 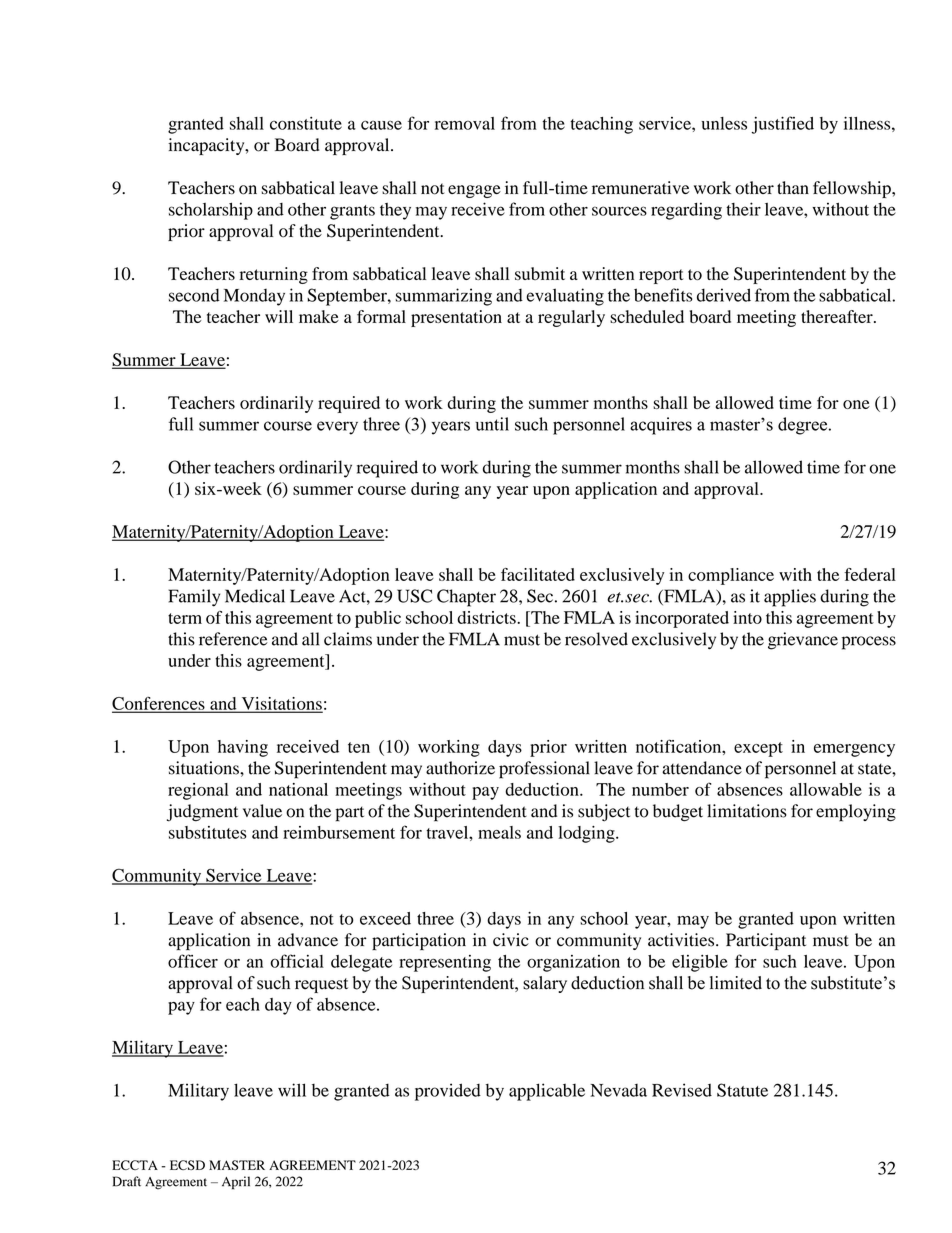 What do you see at coordinates (465, 123) in the page?
I see `removal` at bounding box center [465, 123].
